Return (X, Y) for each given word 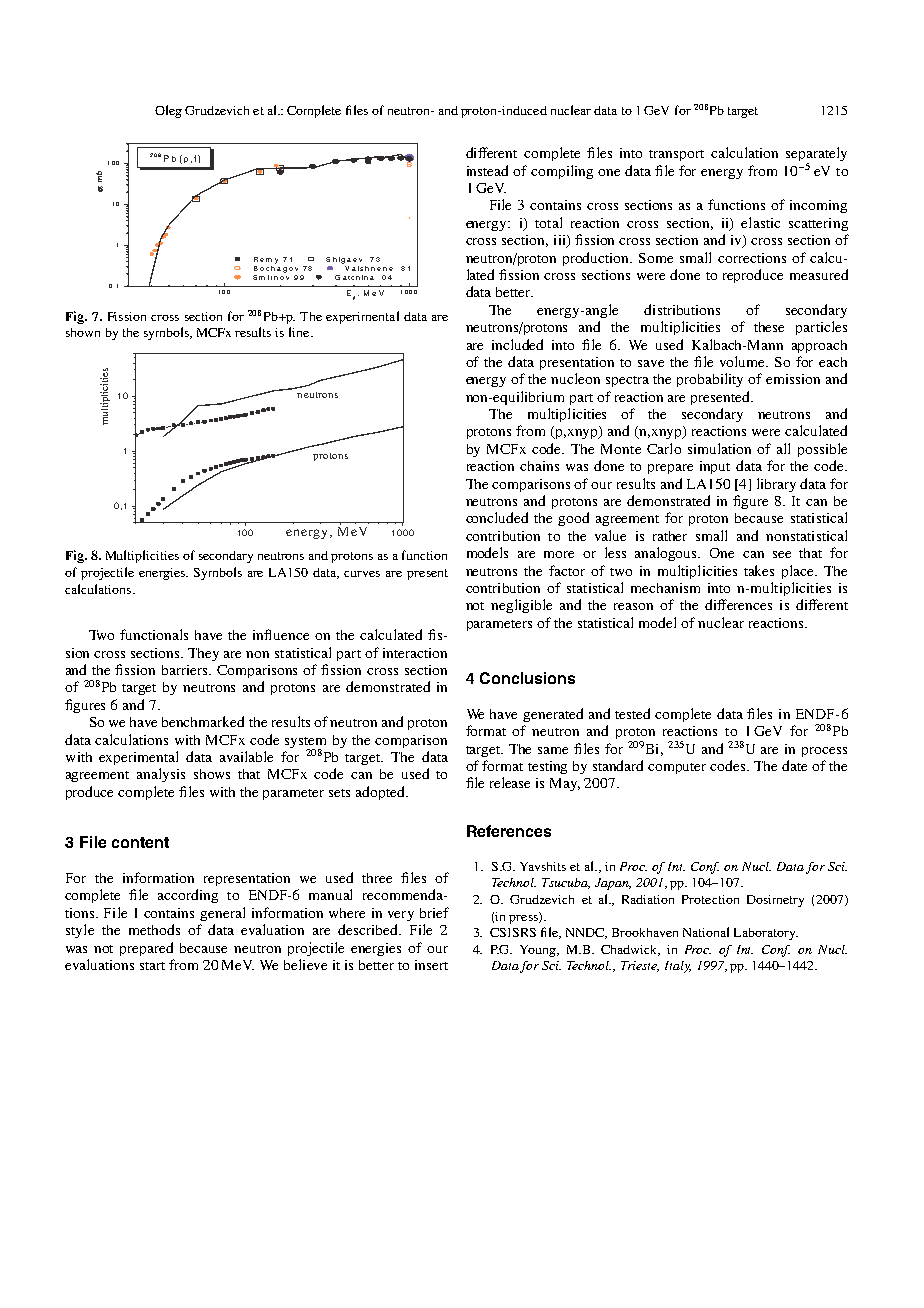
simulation (719, 448)
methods (154, 929)
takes (759, 570)
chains (539, 466)
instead (487, 170)
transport (676, 155)
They (203, 654)
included (517, 344)
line (300, 332)
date (794, 765)
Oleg (168, 111)
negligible (521, 606)
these (769, 327)
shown (83, 332)
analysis (161, 775)
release (510, 782)
